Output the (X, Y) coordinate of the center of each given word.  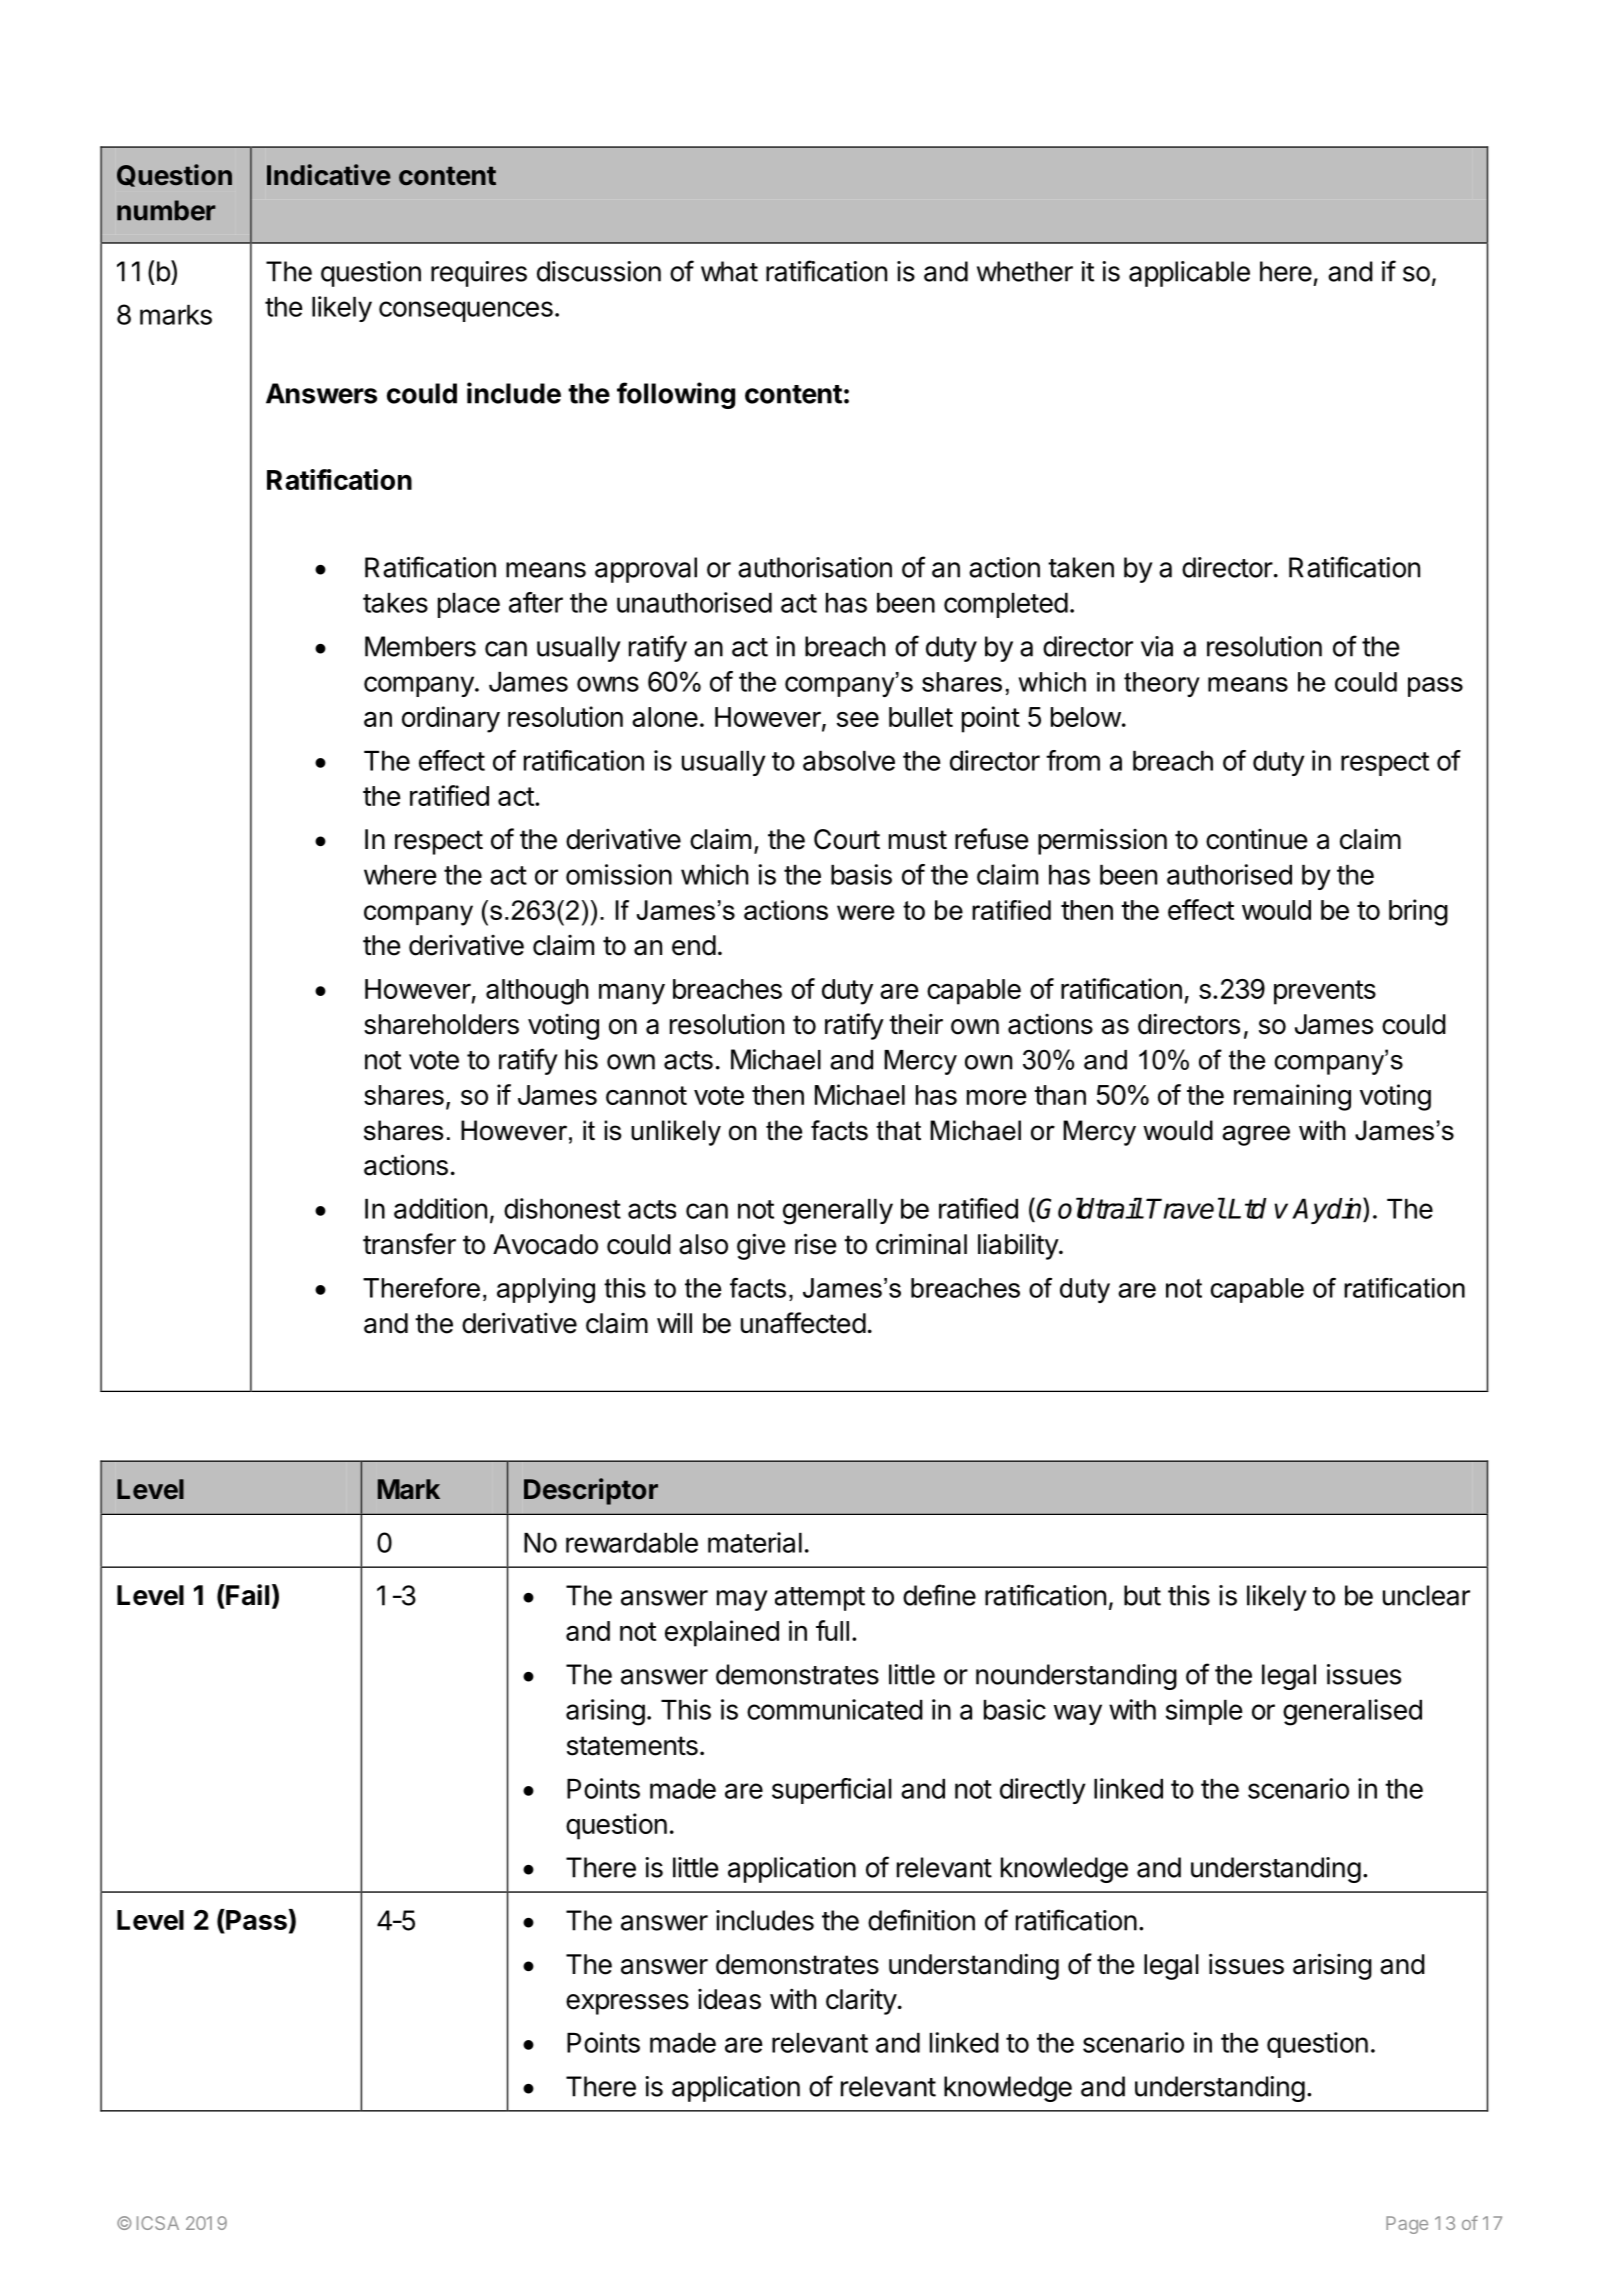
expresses (627, 2004)
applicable (1189, 274)
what (729, 271)
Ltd (1247, 1208)
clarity (861, 2002)
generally (838, 1212)
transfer (409, 1244)
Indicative (329, 175)
